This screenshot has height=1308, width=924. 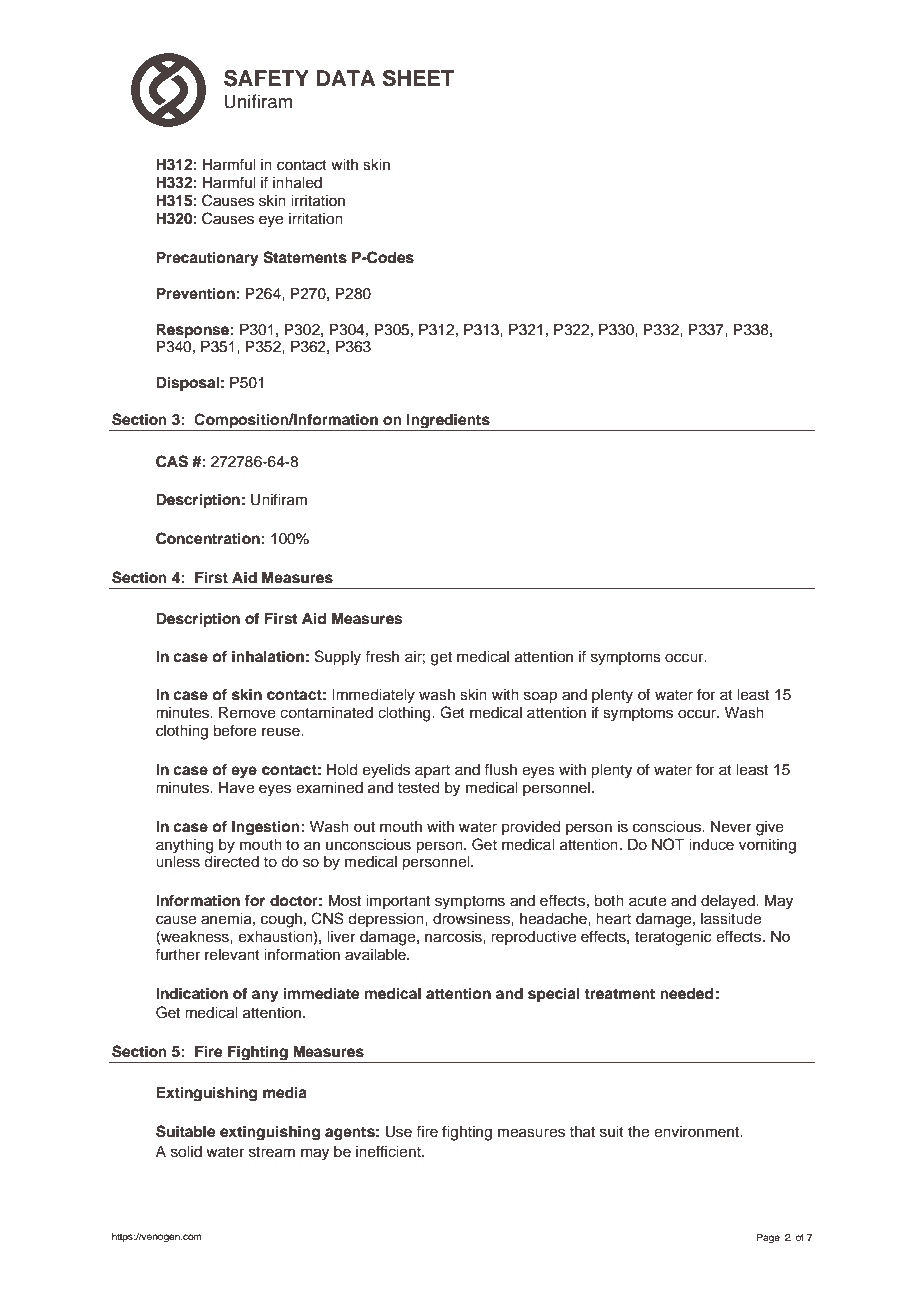 I want to click on DATA, so click(x=346, y=78).
